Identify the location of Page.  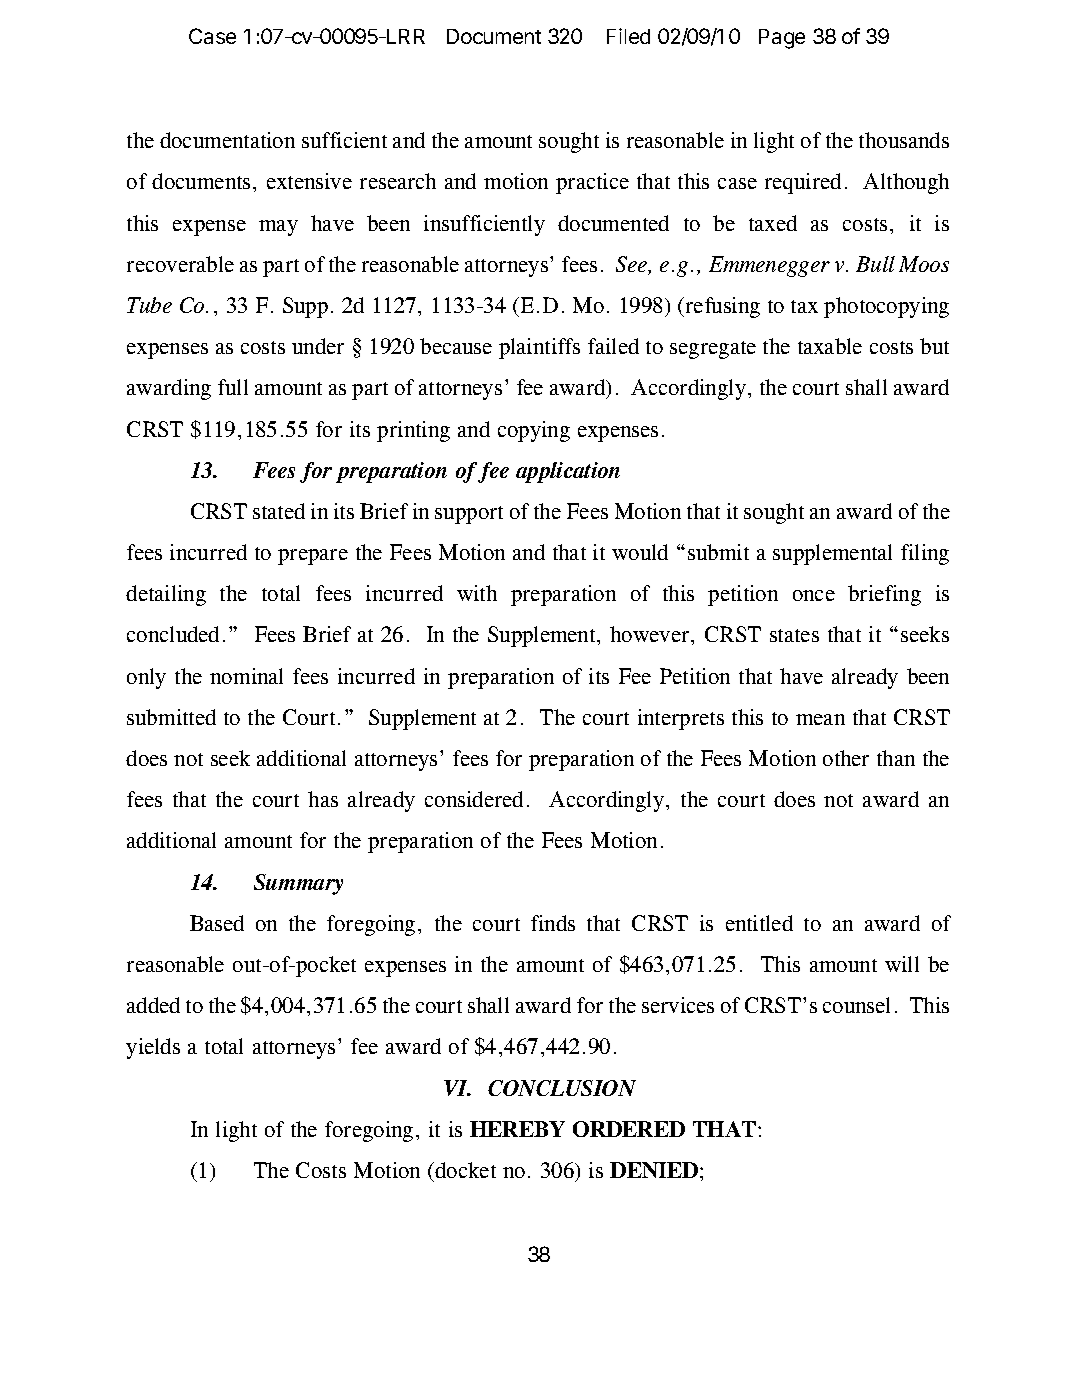
(782, 39).
